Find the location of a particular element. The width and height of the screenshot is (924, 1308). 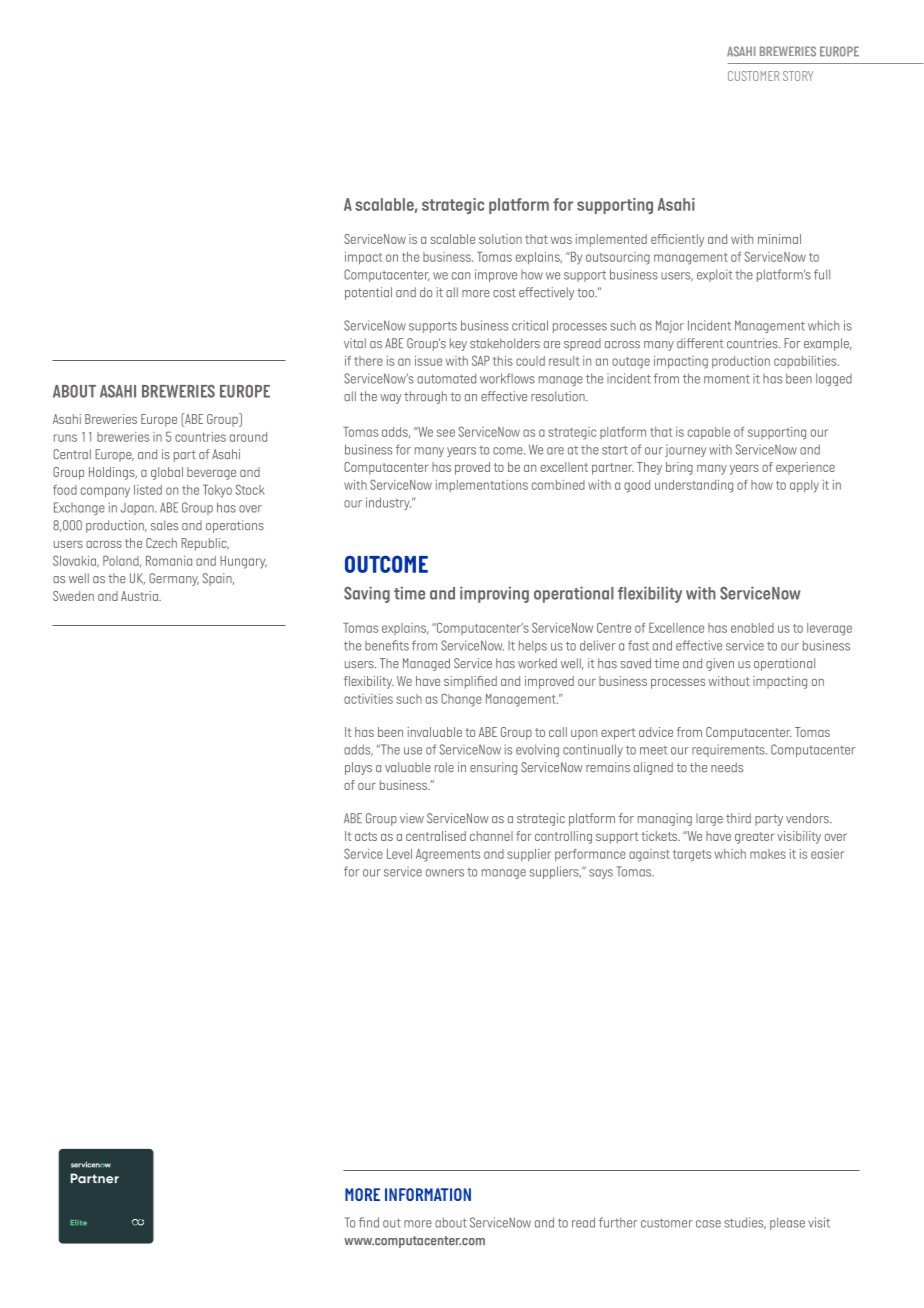

automated is located at coordinates (446, 378).
